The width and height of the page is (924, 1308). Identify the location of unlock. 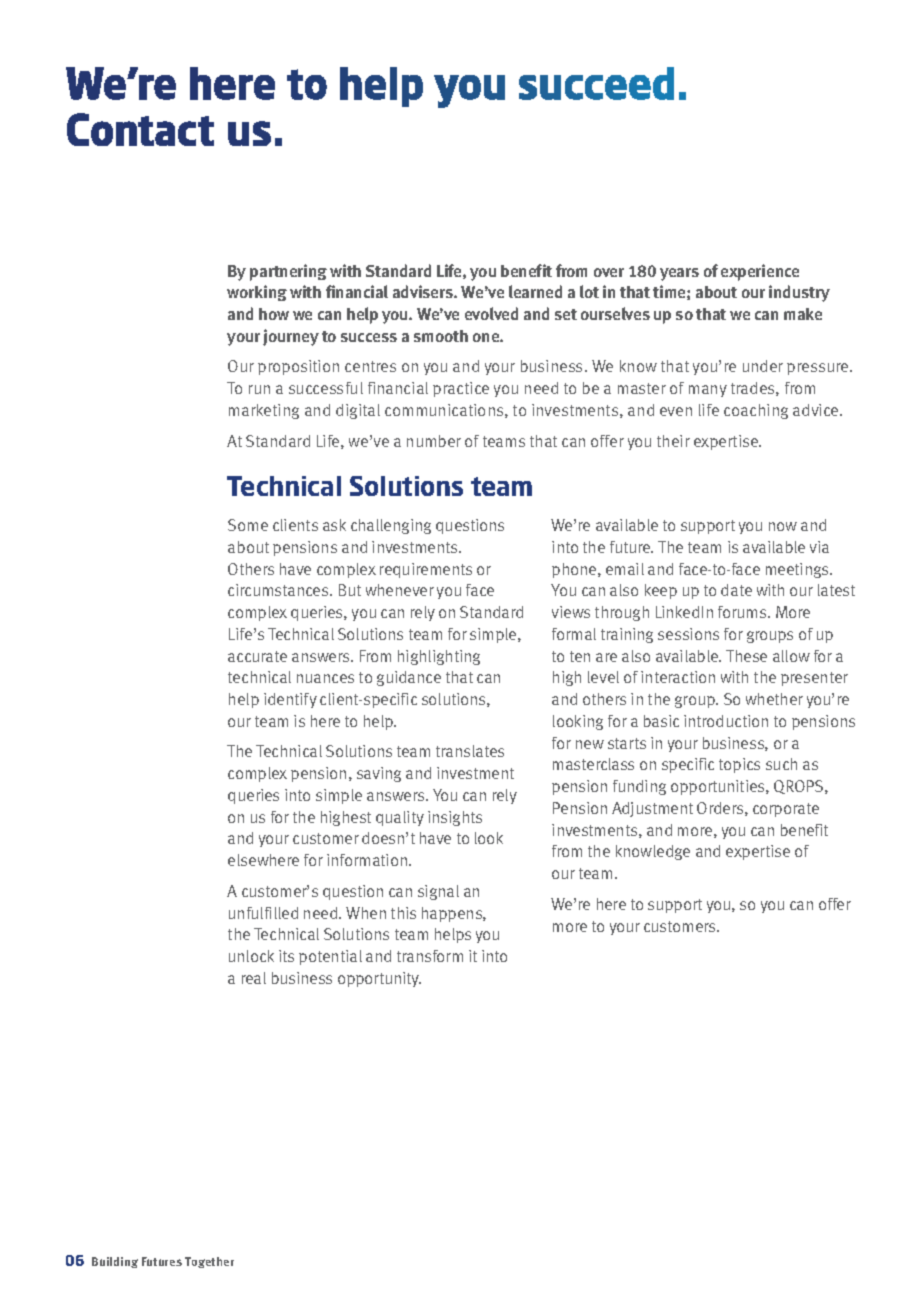
(251, 956).
